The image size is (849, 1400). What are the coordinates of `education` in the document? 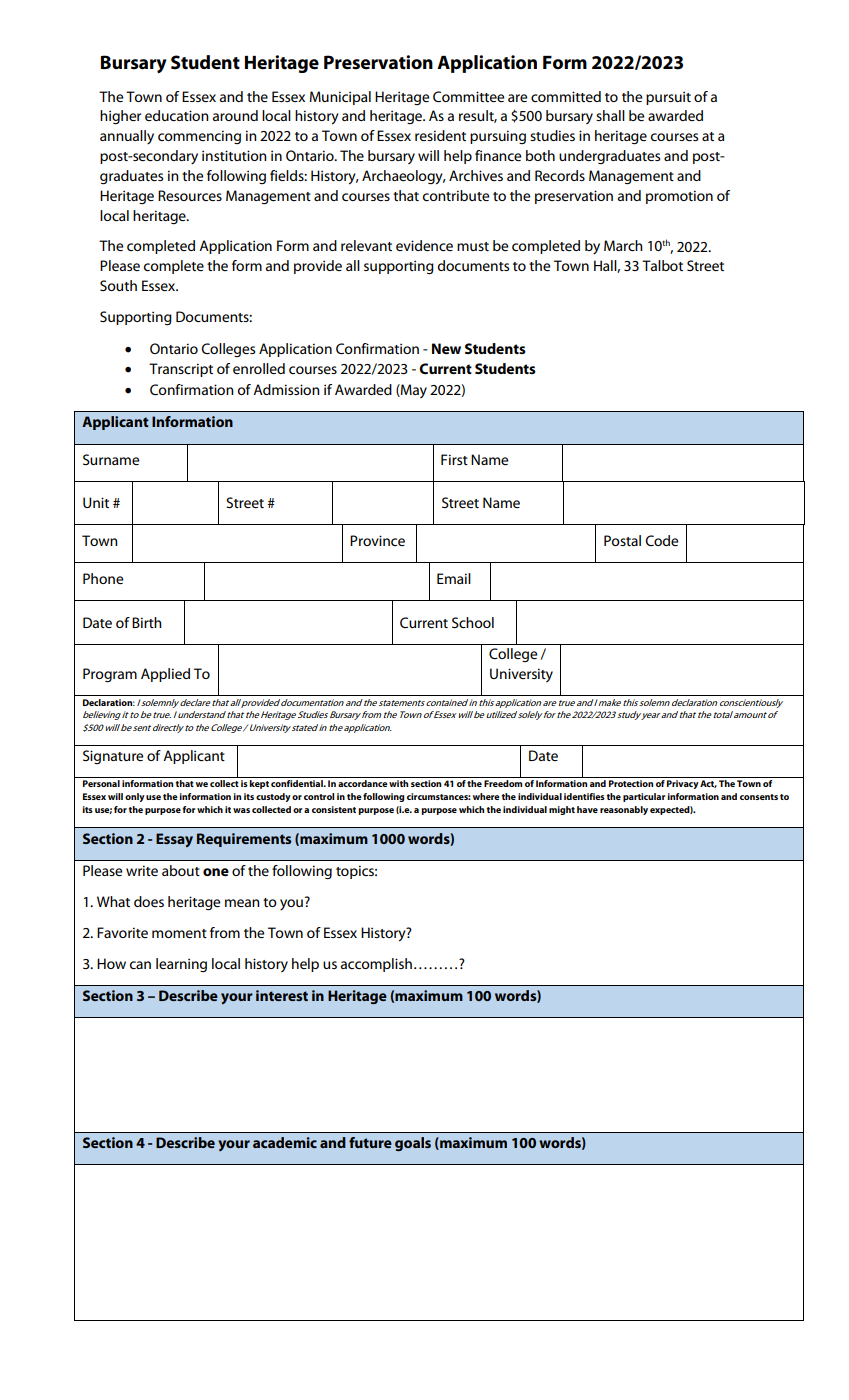 It's located at (177, 115).
